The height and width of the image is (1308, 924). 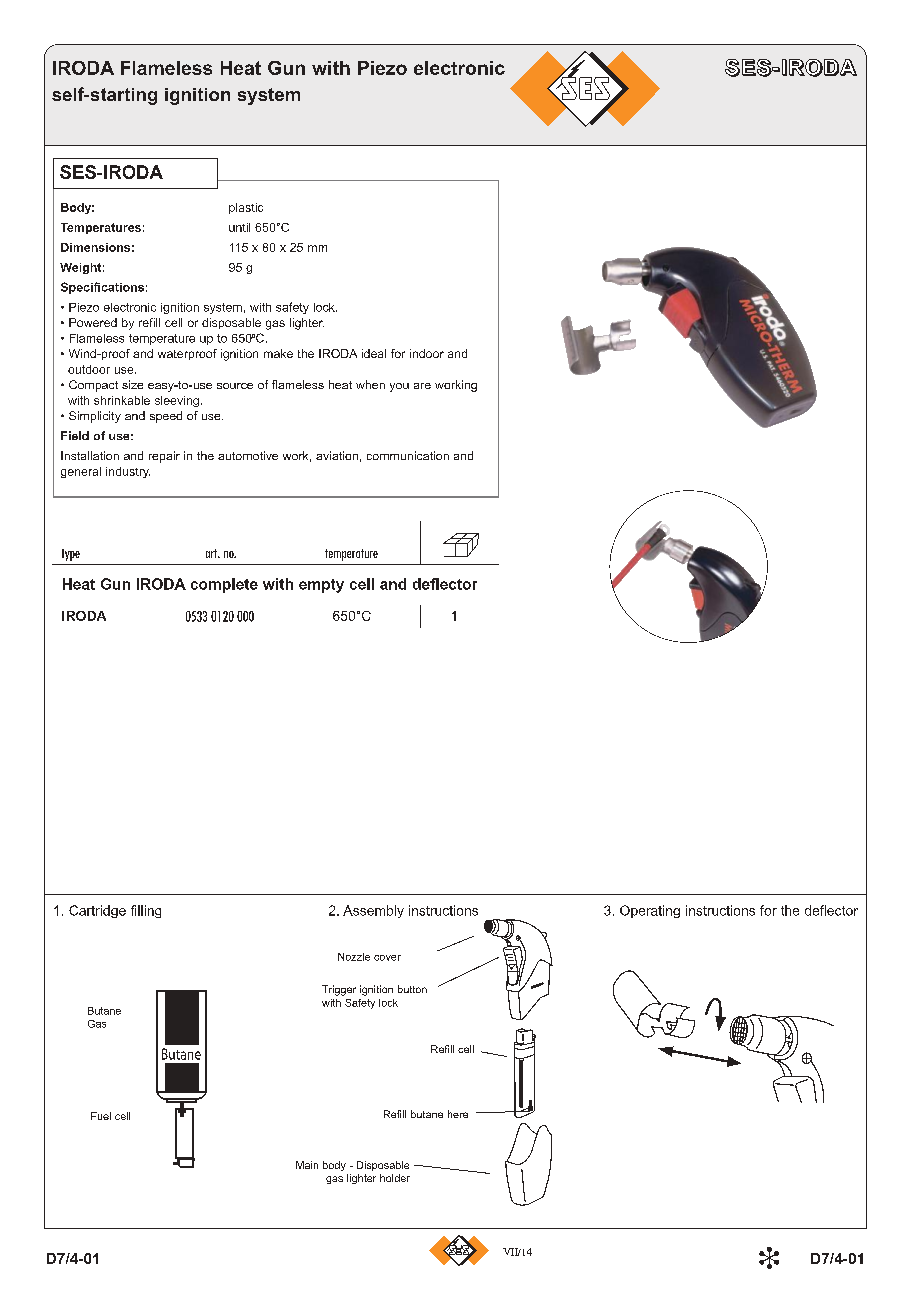 I want to click on cover, so click(x=387, y=958).
